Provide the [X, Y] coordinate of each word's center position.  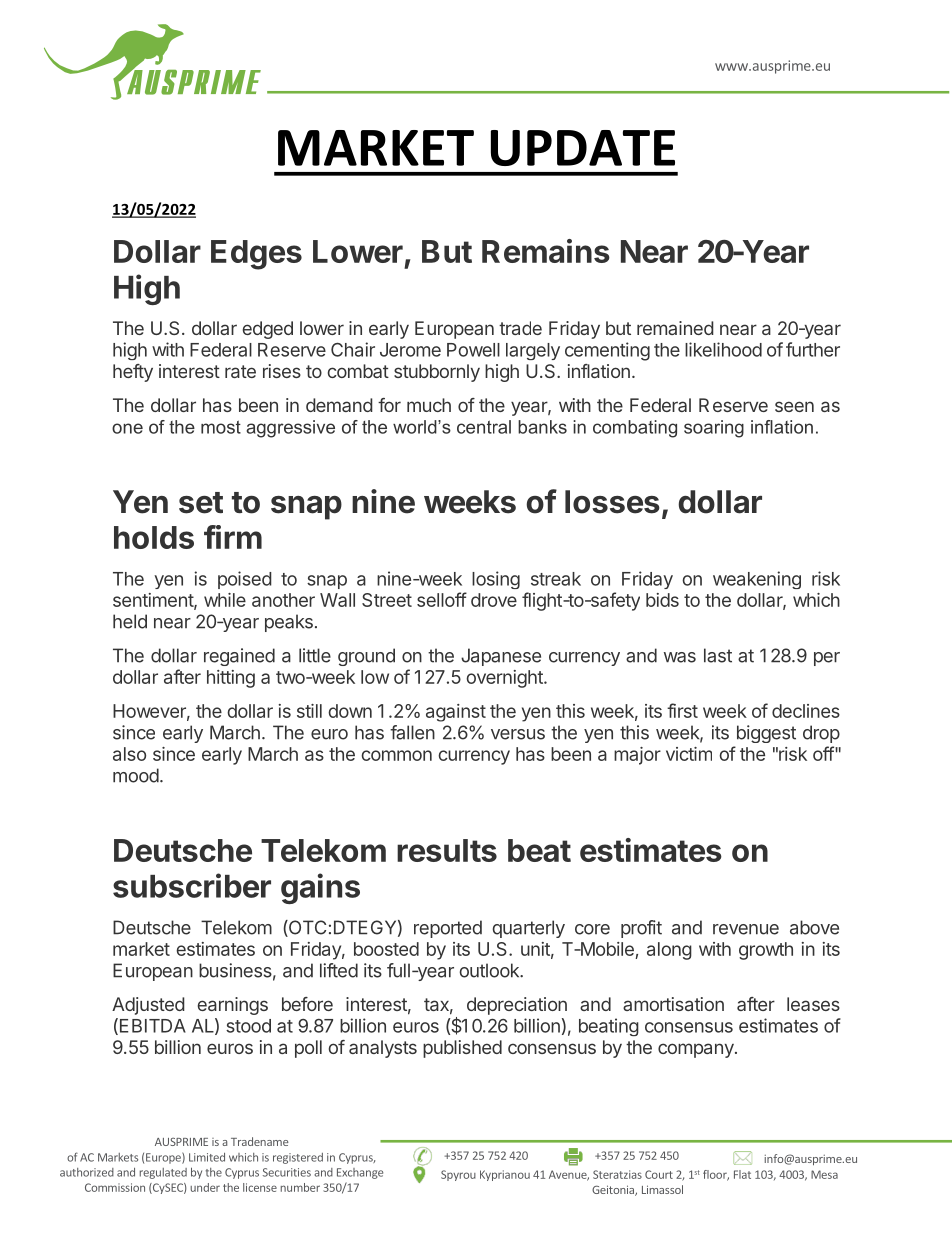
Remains [546, 251]
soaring [714, 429]
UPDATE [583, 148]
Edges [256, 255]
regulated [163, 1173]
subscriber [192, 885]
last [718, 655]
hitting [231, 679]
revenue [746, 929]
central [484, 427]
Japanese [501, 657]
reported [448, 929]
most [221, 427]
